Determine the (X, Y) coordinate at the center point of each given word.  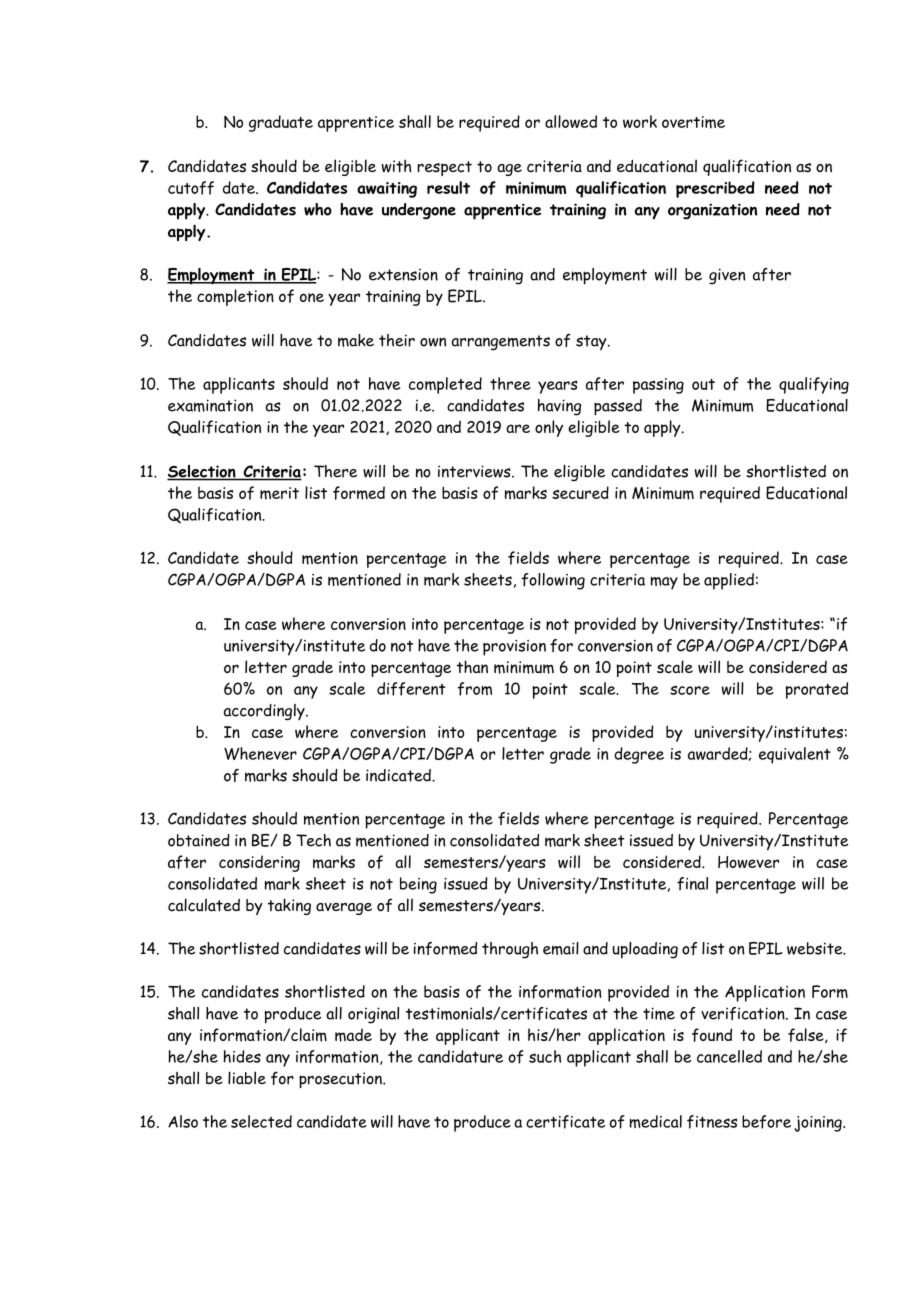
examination (210, 405)
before (766, 1122)
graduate (281, 123)
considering (259, 863)
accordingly (265, 712)
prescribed (715, 189)
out (703, 384)
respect (444, 168)
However (748, 862)
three (510, 383)
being (418, 885)
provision (514, 648)
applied (729, 581)
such (545, 1056)
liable (247, 1078)
